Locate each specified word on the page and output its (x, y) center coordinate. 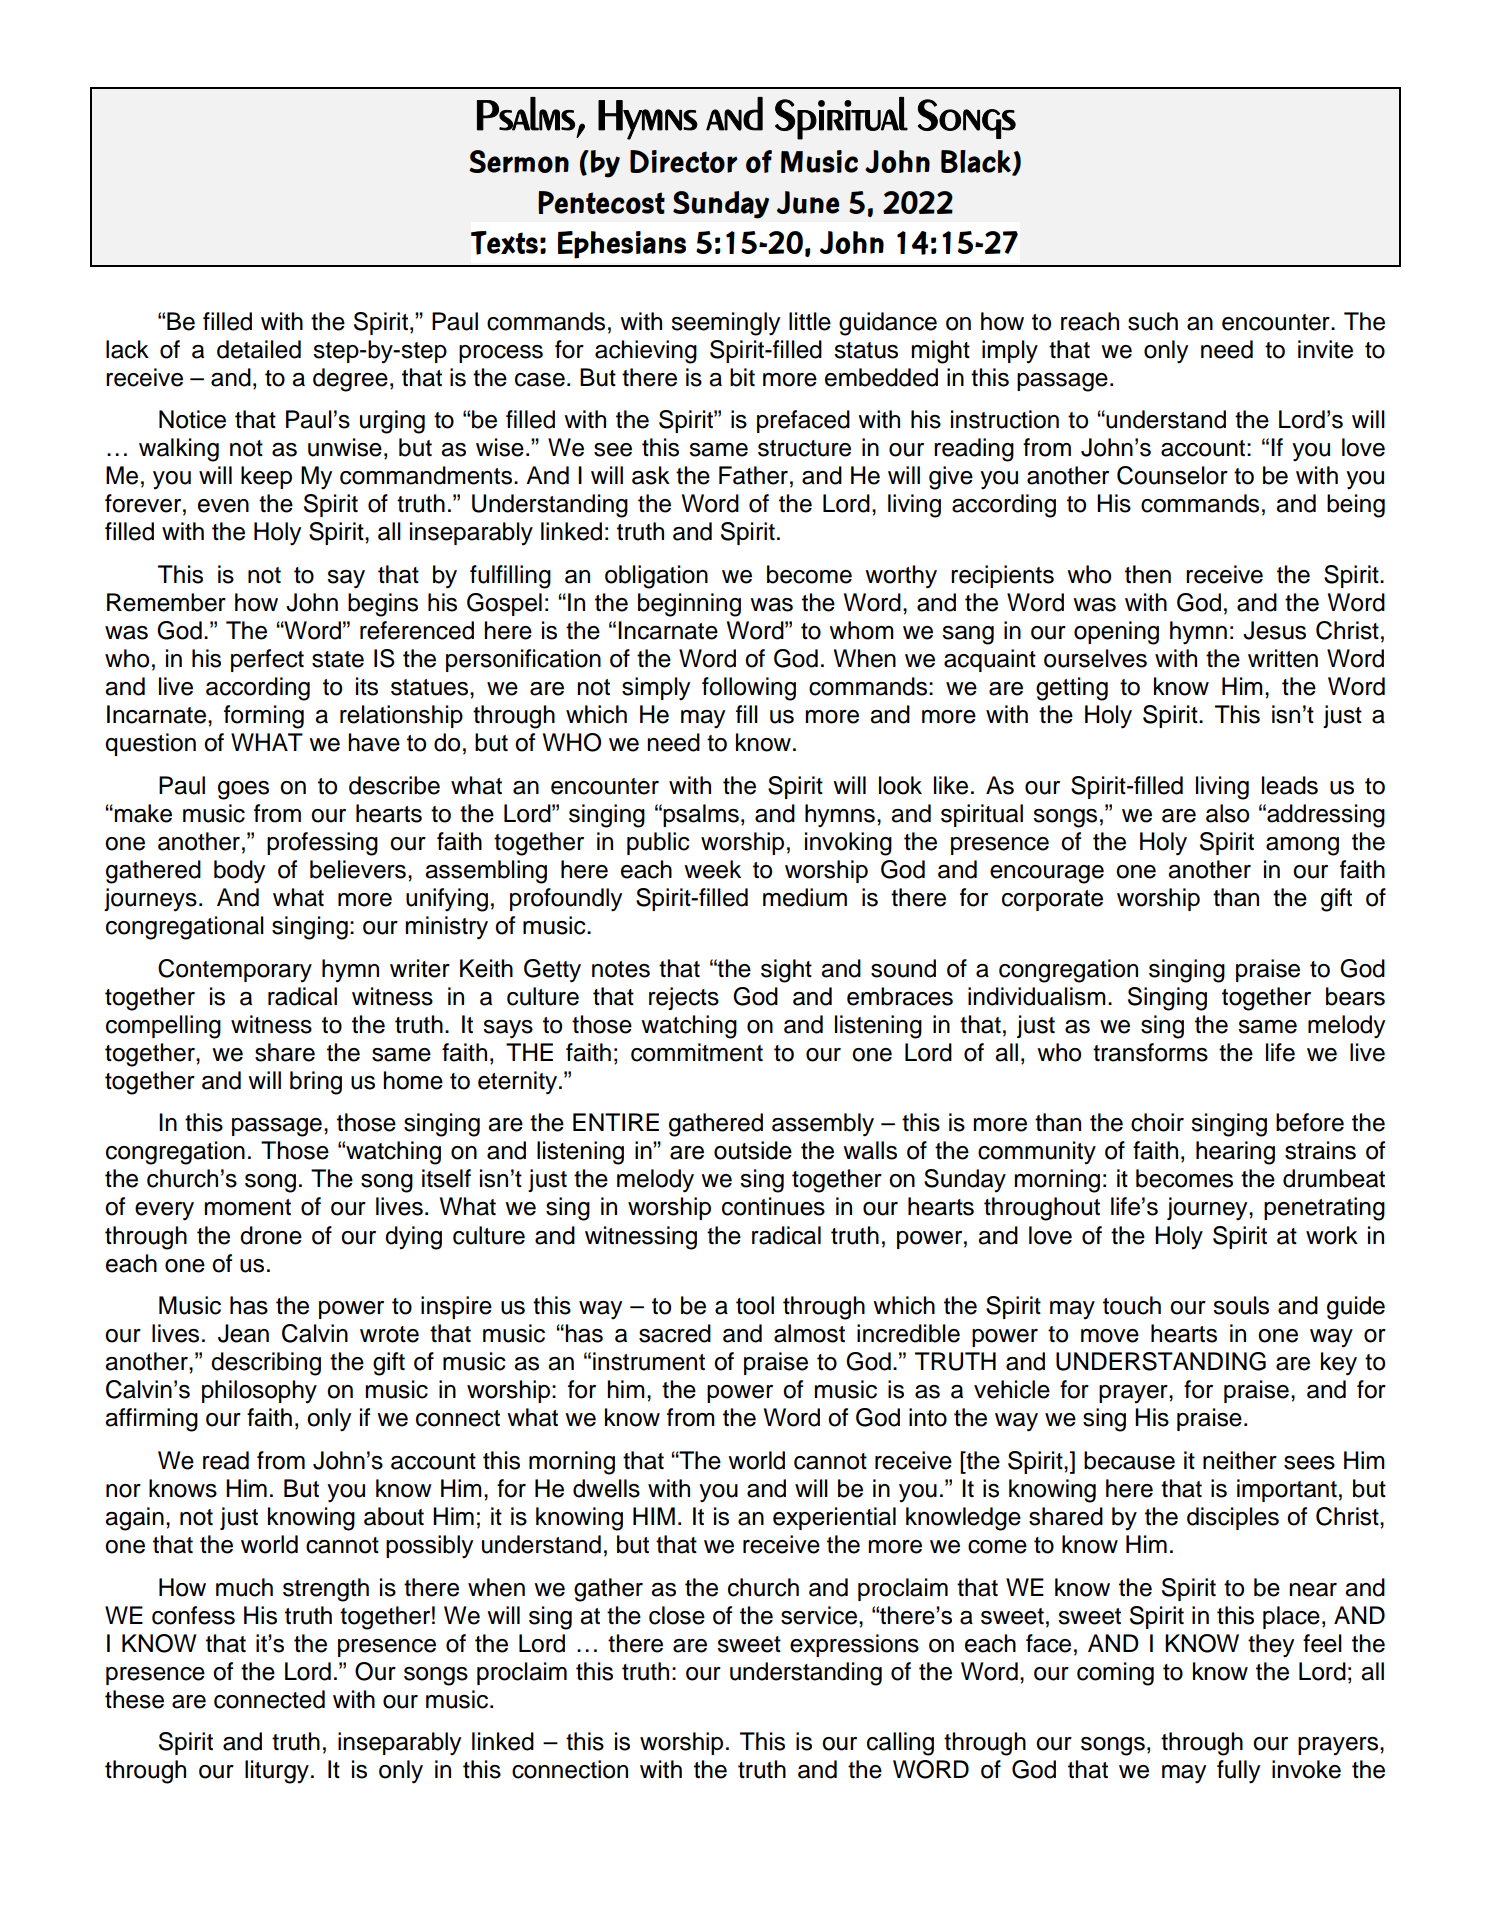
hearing (1235, 1153)
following (749, 689)
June (808, 202)
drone (271, 1235)
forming (264, 717)
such (1153, 321)
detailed (259, 349)
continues (773, 1206)
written (1283, 658)
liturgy (277, 1772)
